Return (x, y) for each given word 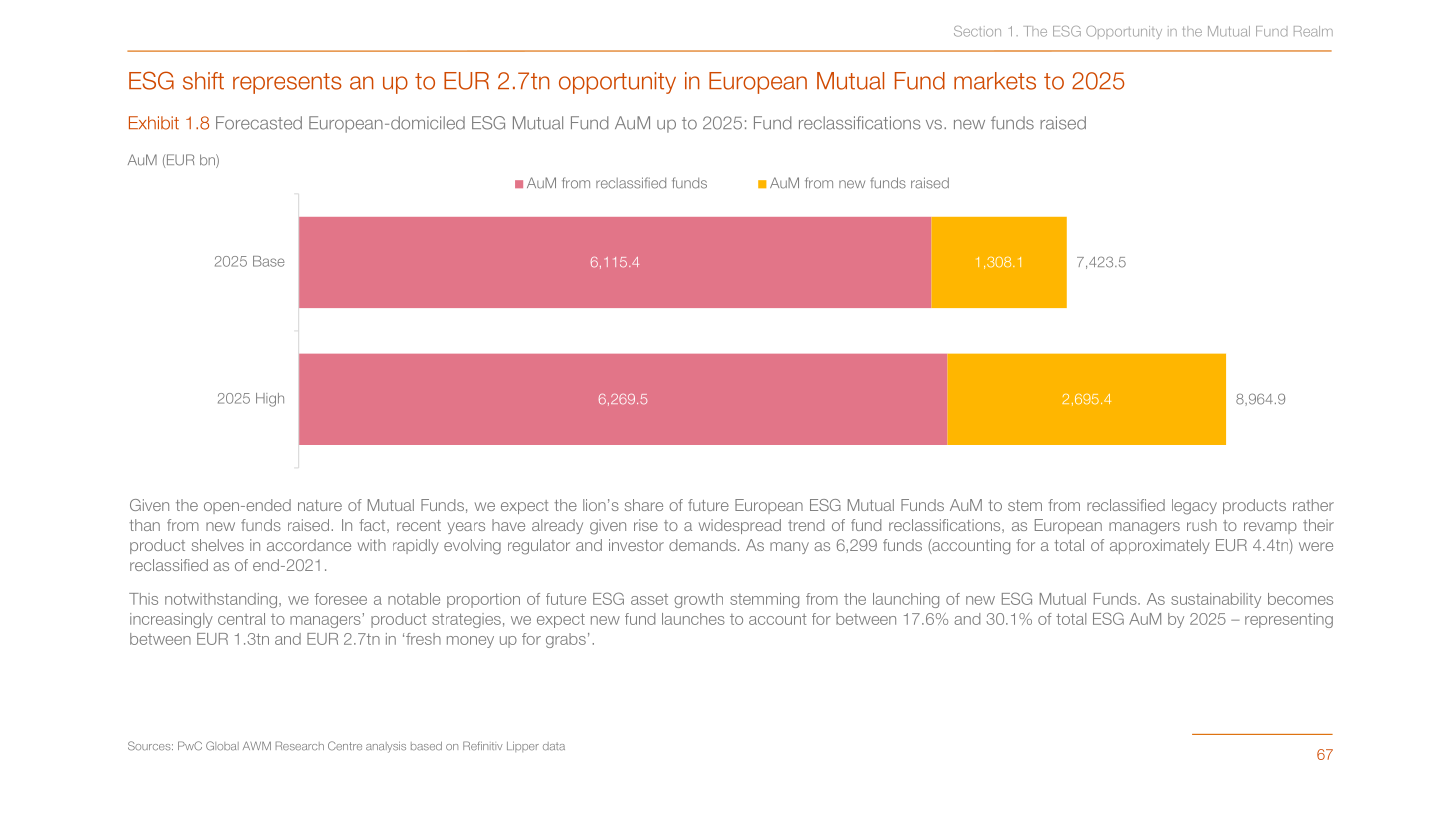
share (644, 505)
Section (977, 31)
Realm (1313, 31)
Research (300, 746)
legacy (1194, 507)
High (270, 400)
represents (287, 83)
